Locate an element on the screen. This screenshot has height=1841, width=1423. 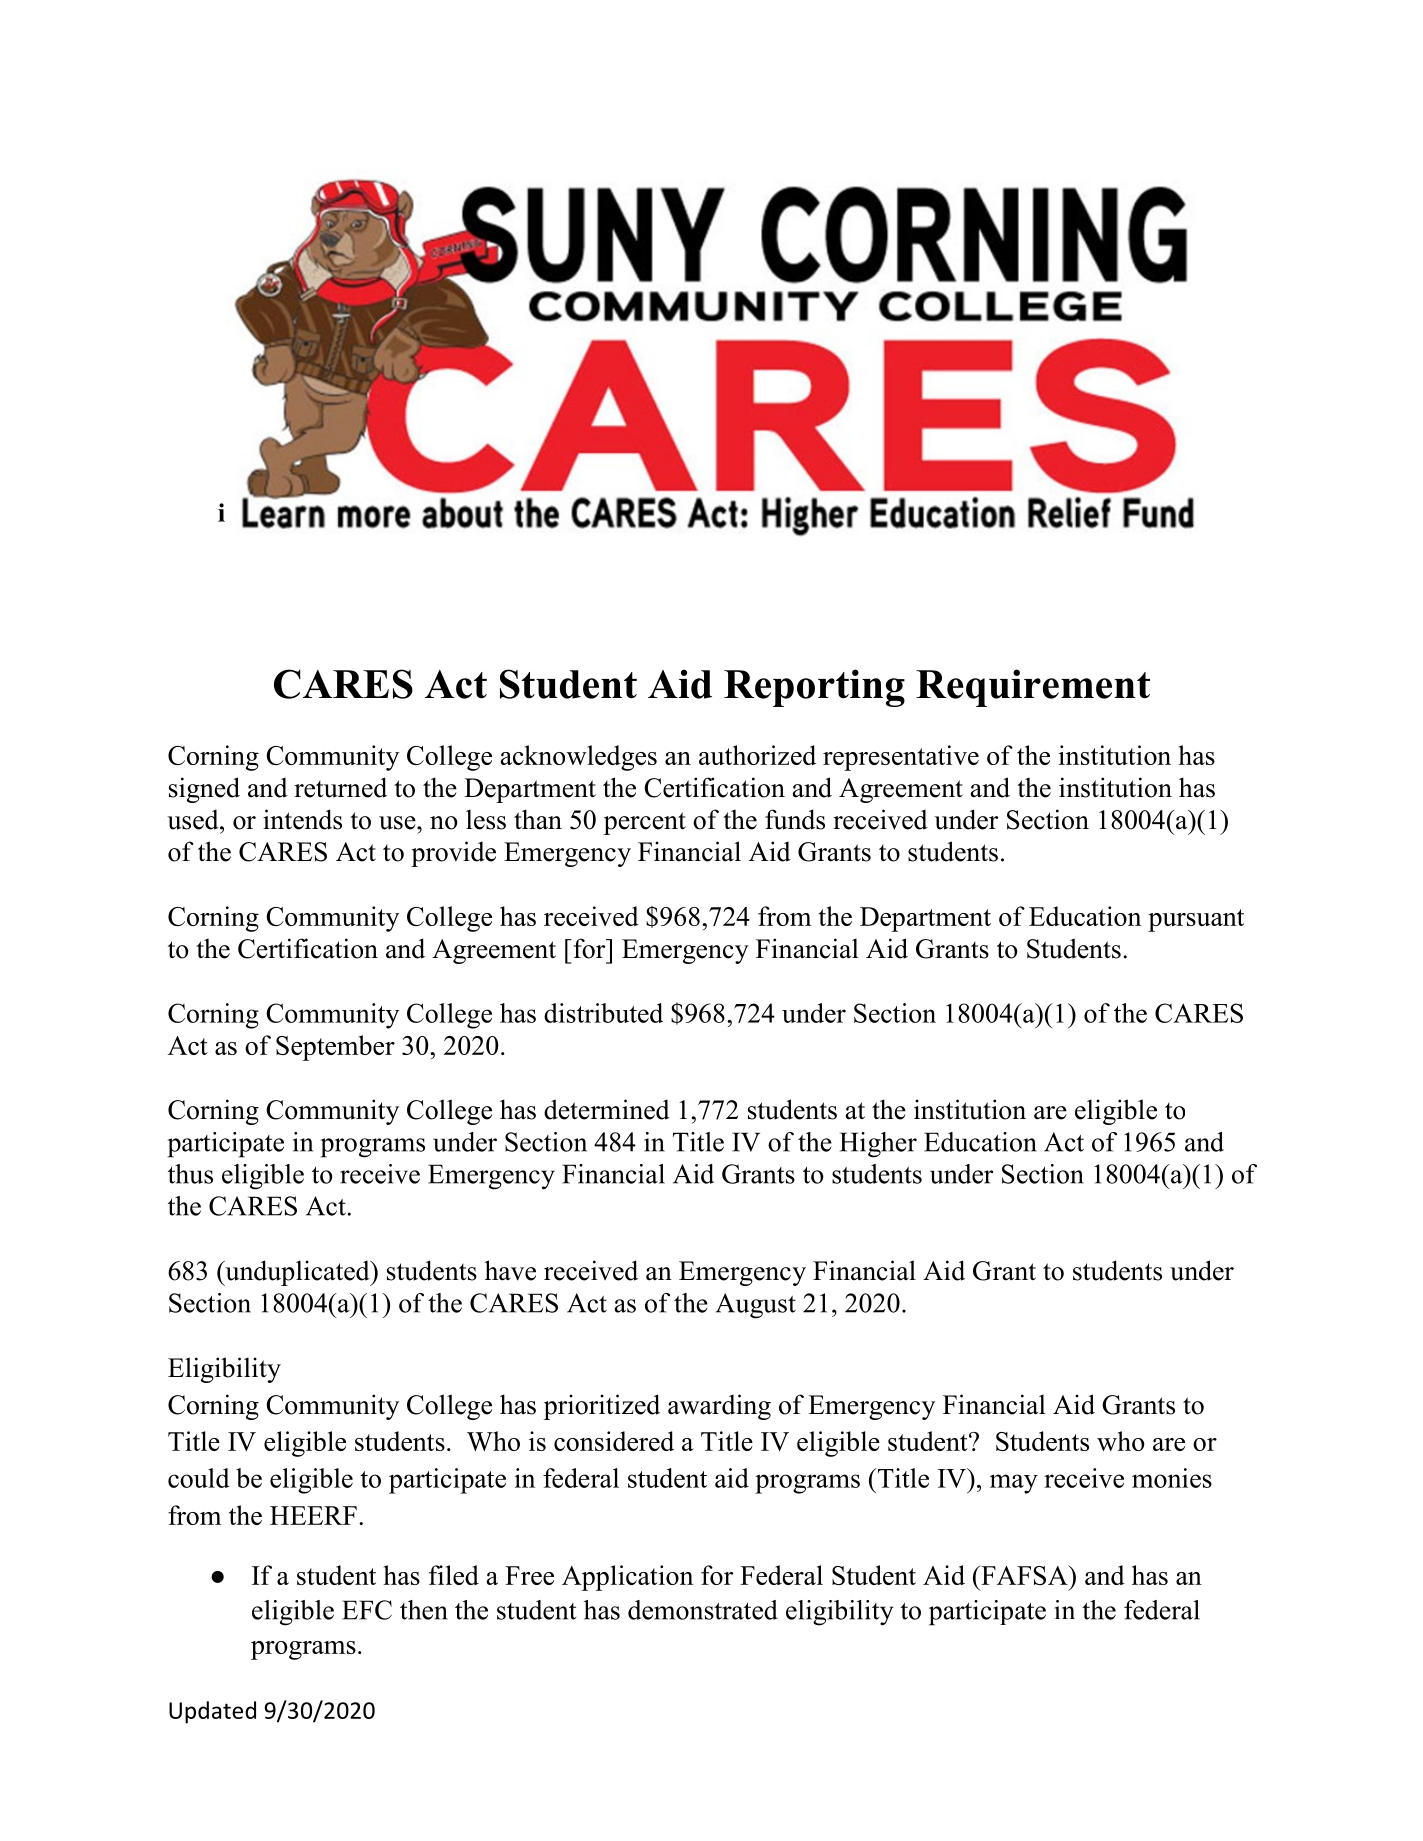
may is located at coordinates (1014, 1484).
